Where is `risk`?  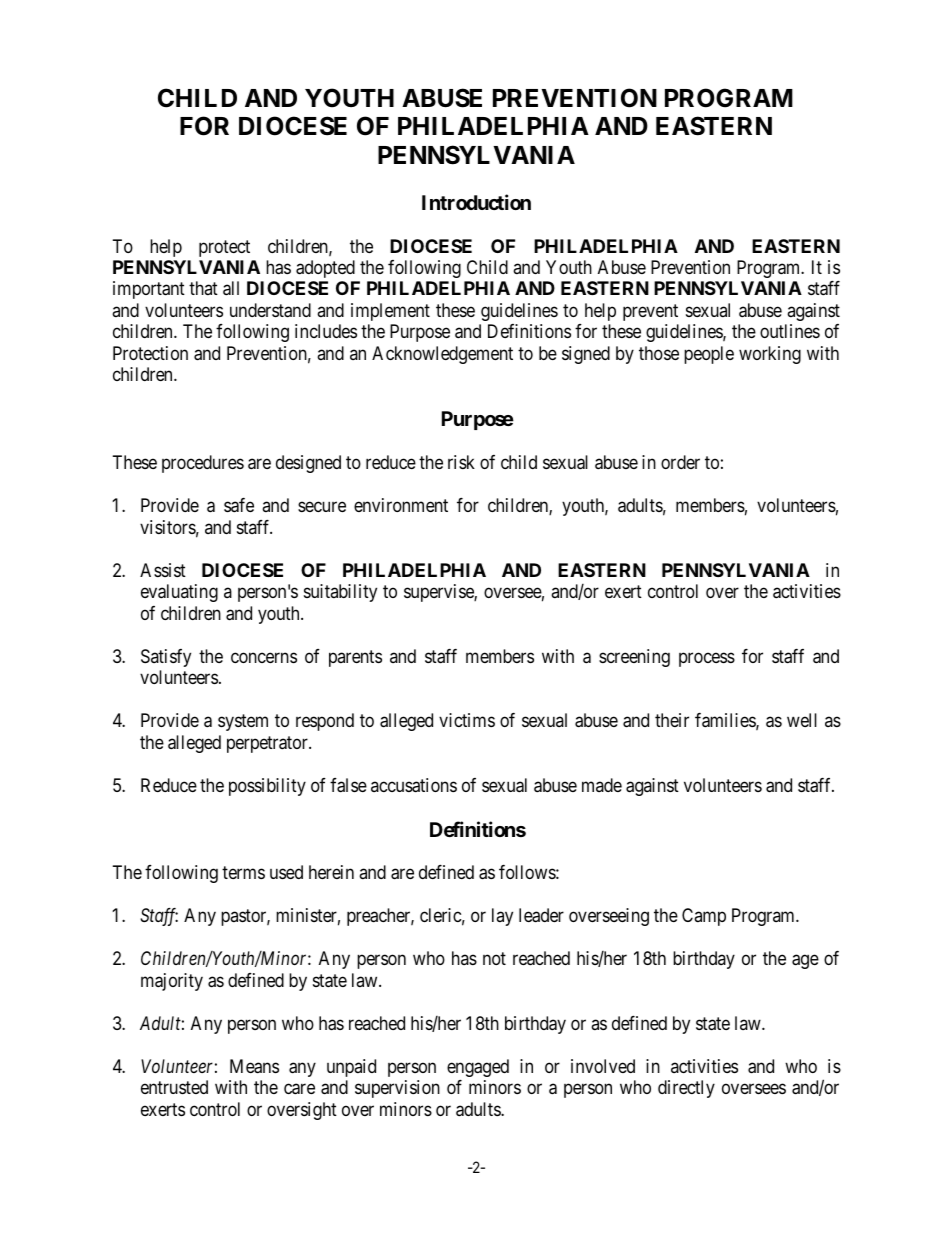
risk is located at coordinates (461, 462).
